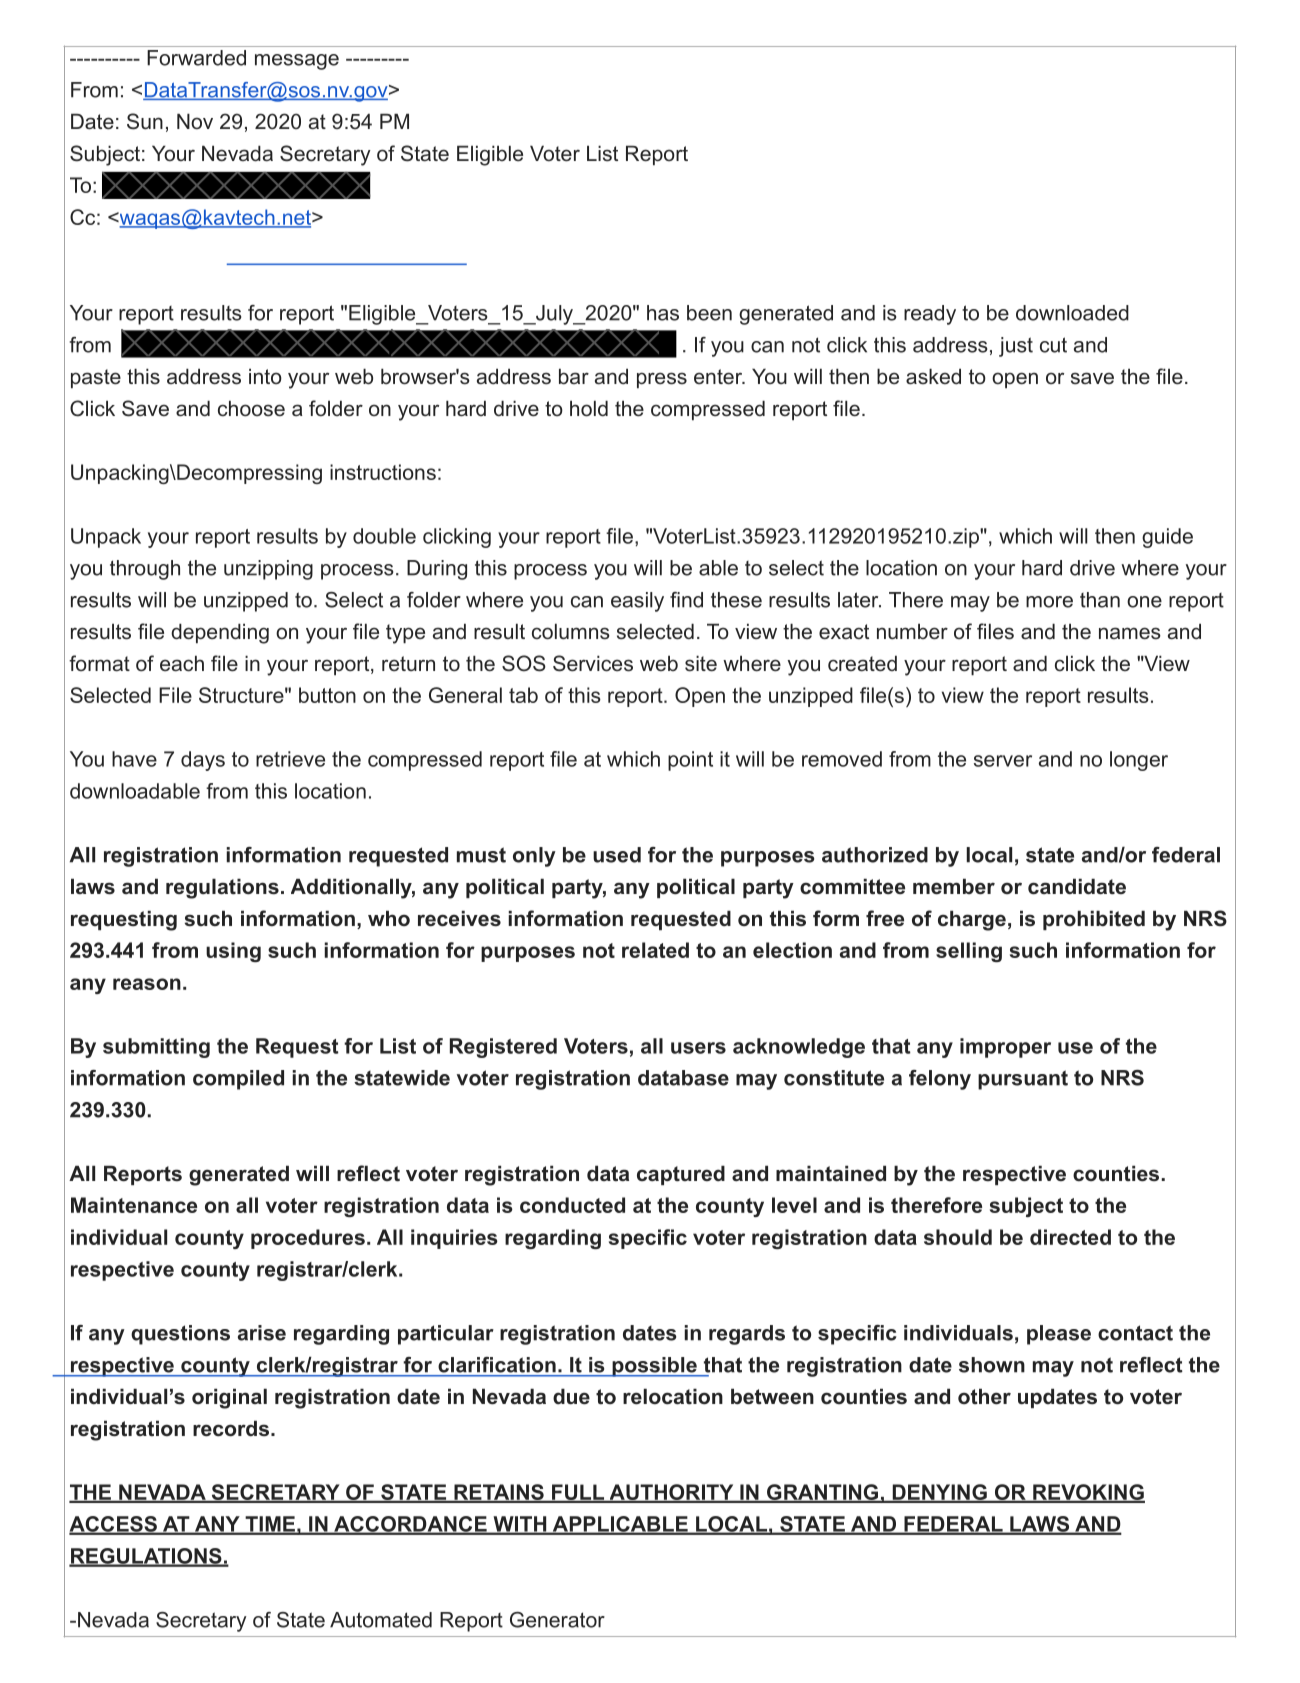  I want to click on Nov, so click(195, 121).
